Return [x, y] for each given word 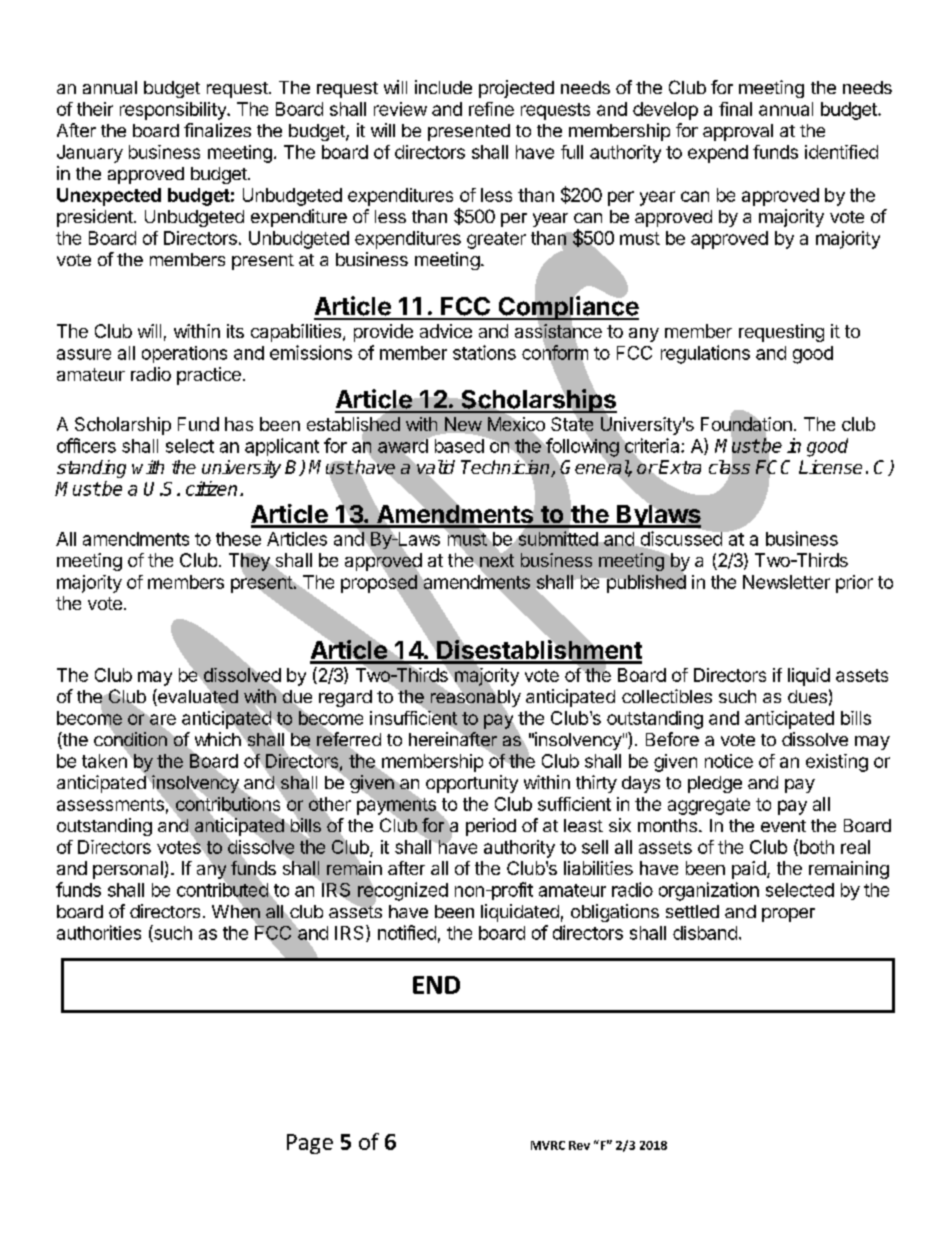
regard [345, 698]
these [238, 539]
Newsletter [786, 582]
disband [705, 933]
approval [738, 132]
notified [407, 932]
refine [491, 109]
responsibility [174, 111]
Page [310, 1144]
